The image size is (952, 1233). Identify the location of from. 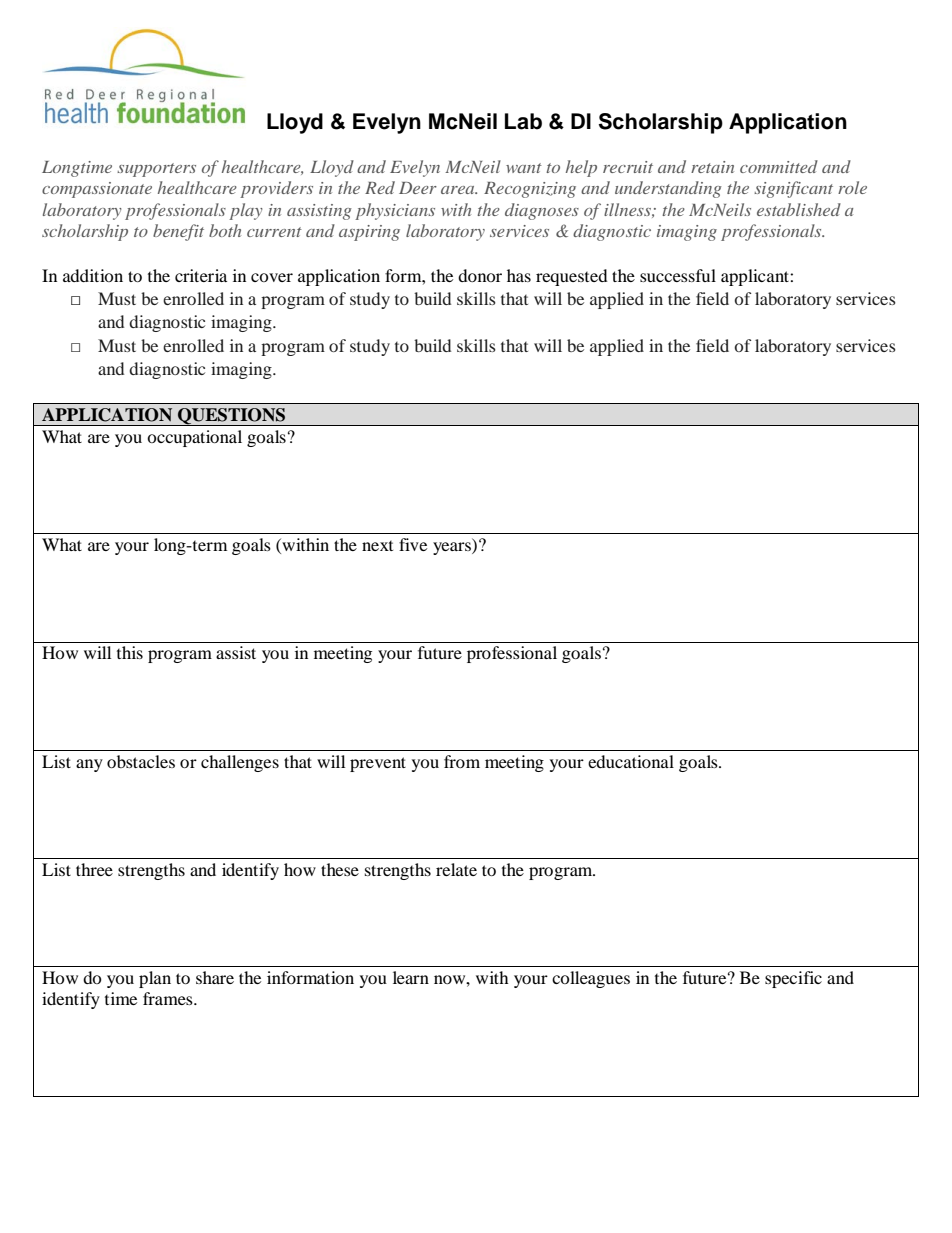
(462, 761).
